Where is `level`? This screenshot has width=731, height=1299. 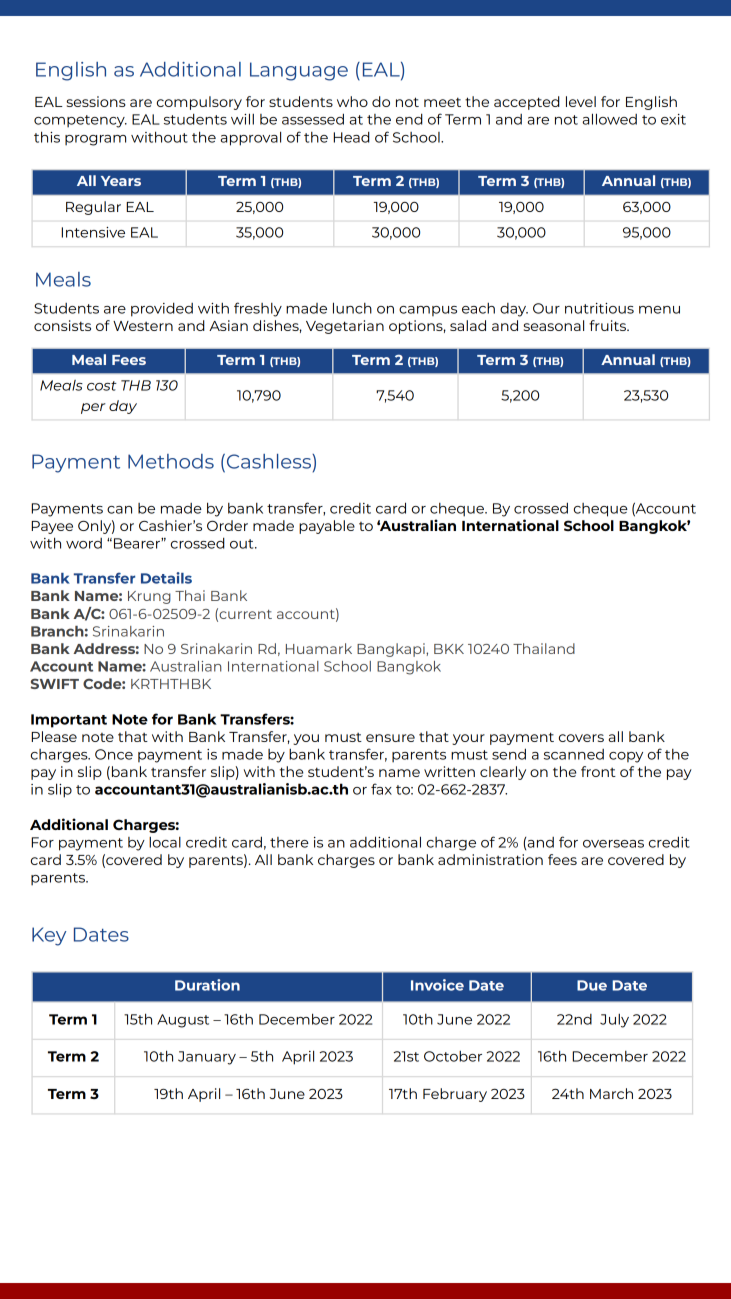 level is located at coordinates (581, 101).
